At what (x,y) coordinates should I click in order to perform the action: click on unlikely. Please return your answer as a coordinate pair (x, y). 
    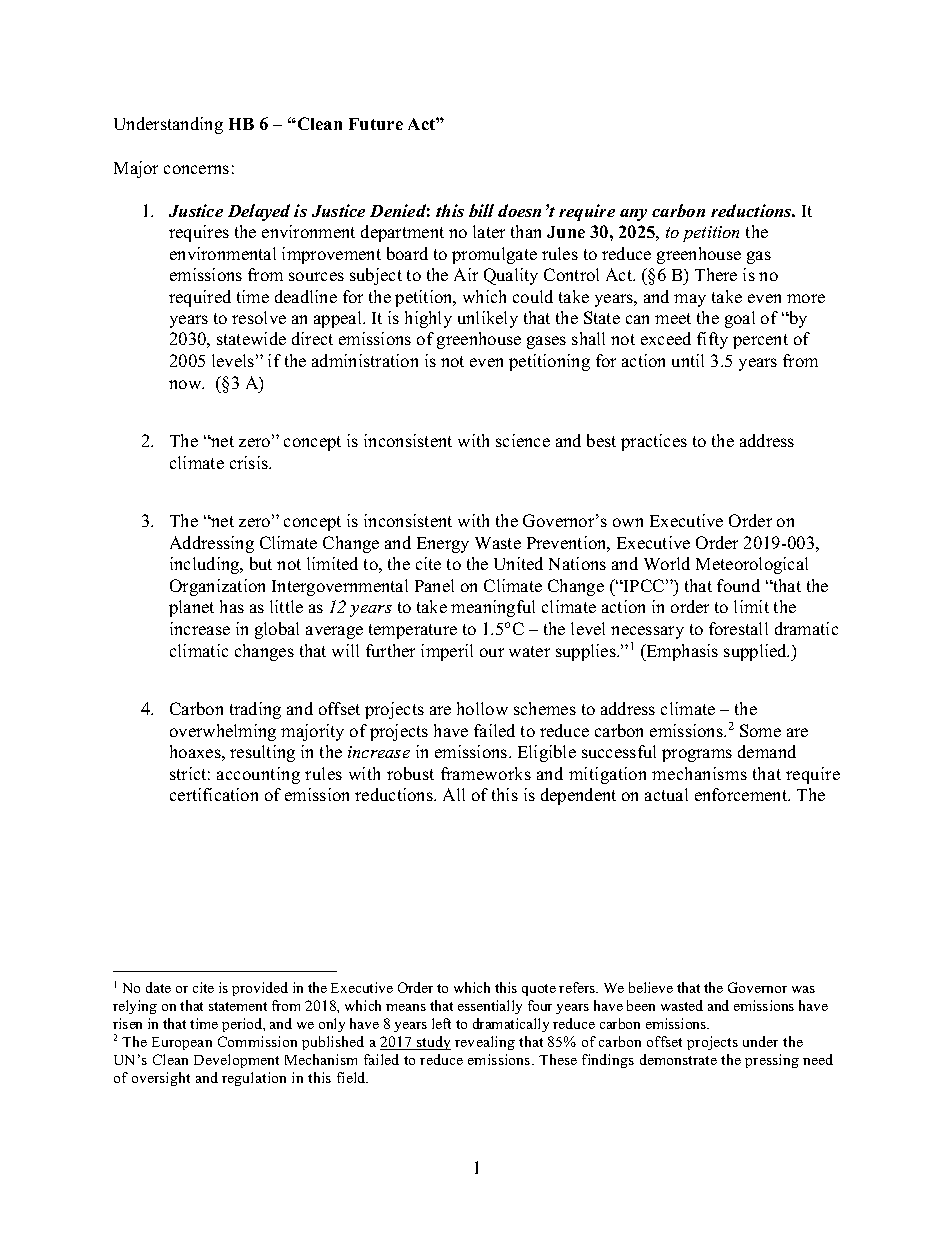
    Looking at the image, I should click on (488, 319).
